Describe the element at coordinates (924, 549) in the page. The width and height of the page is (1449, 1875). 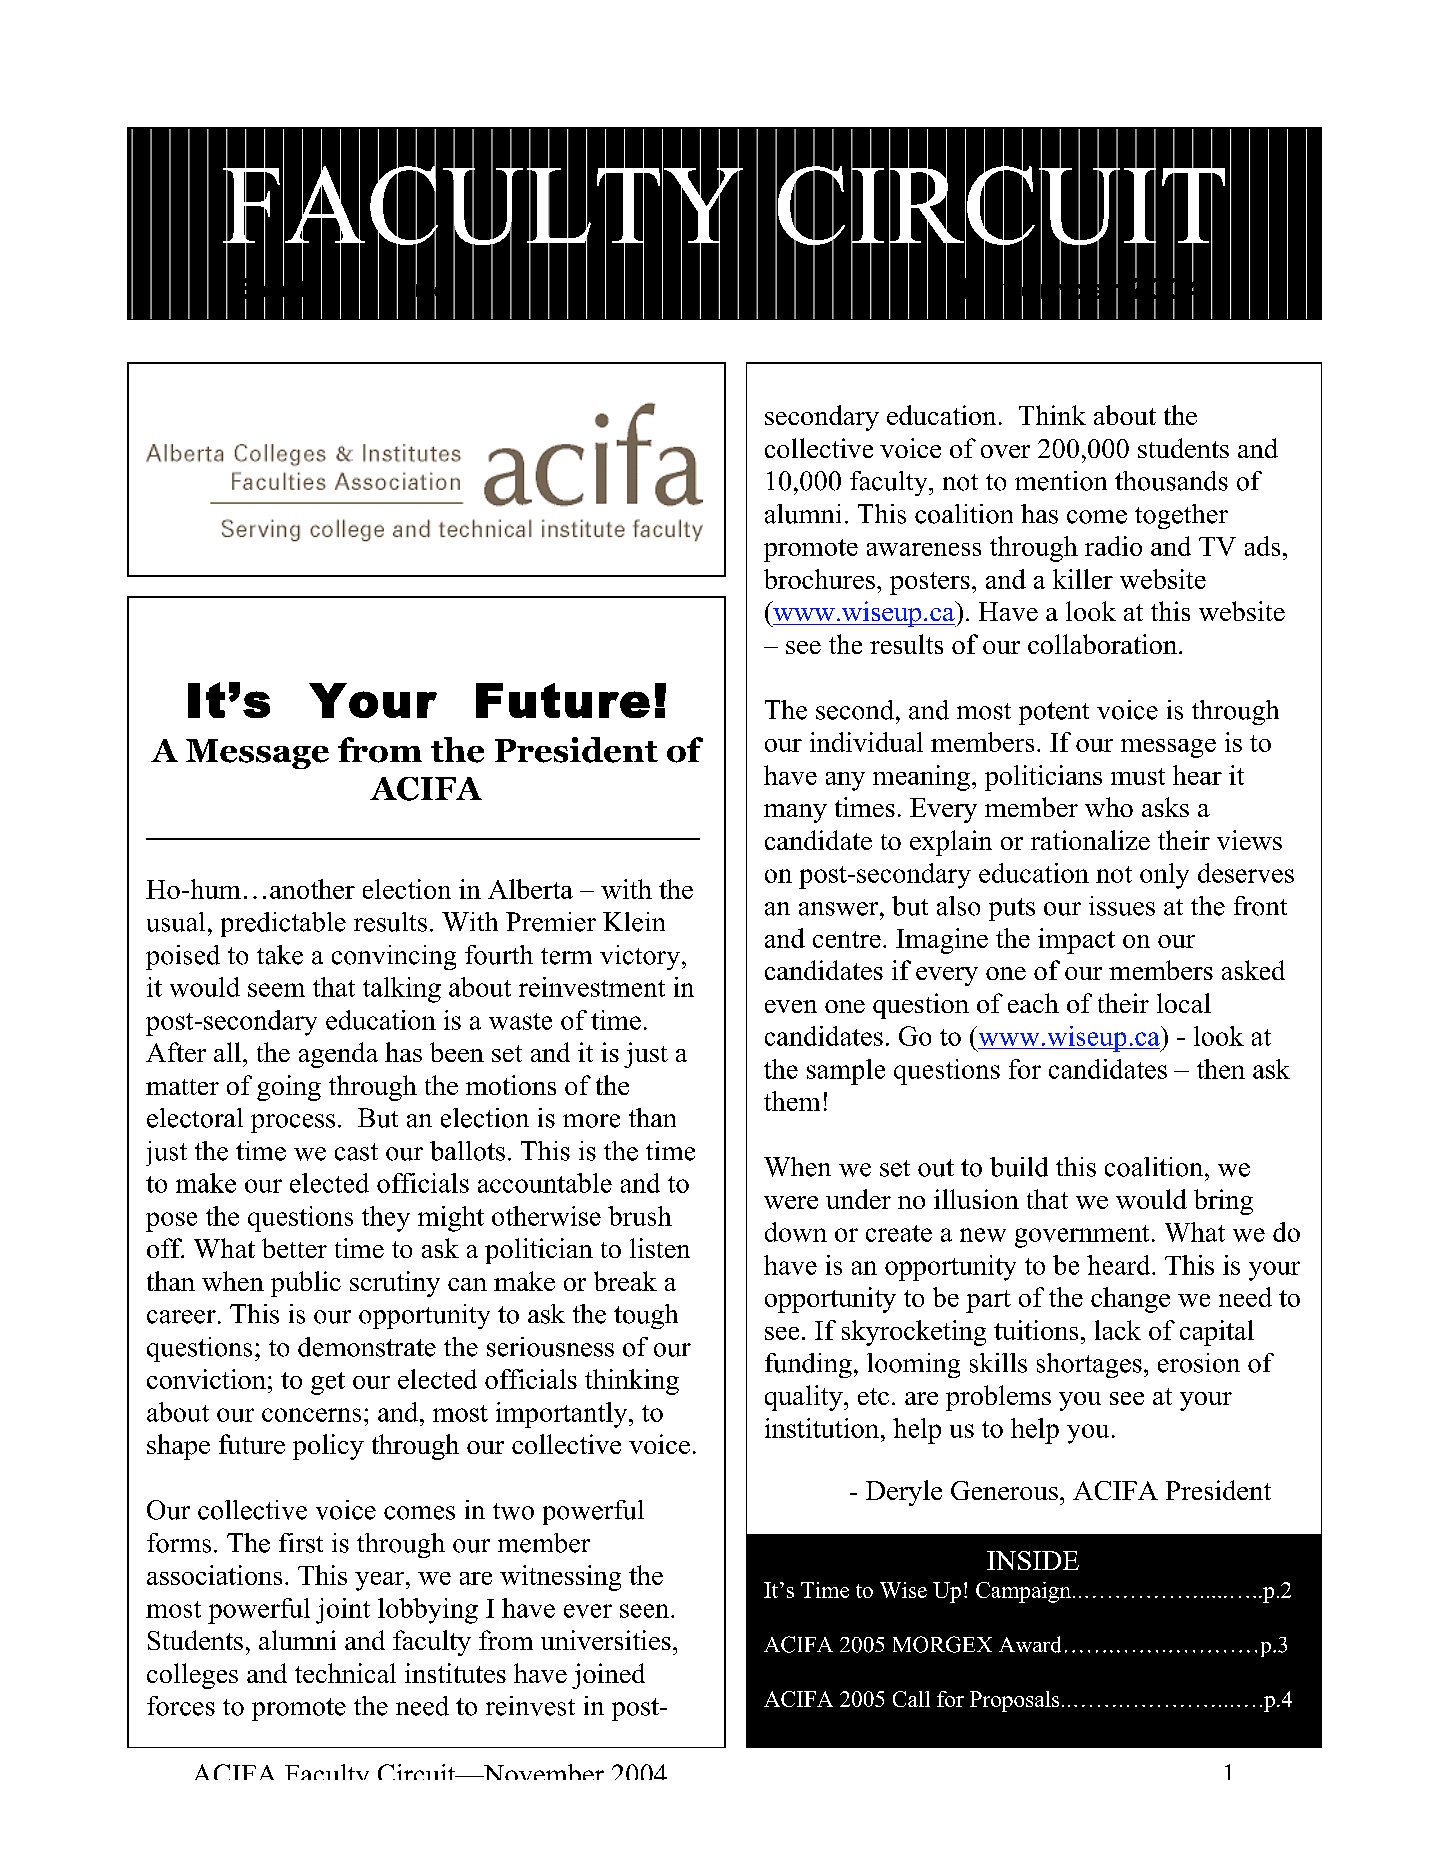
I see `awareness` at that location.
